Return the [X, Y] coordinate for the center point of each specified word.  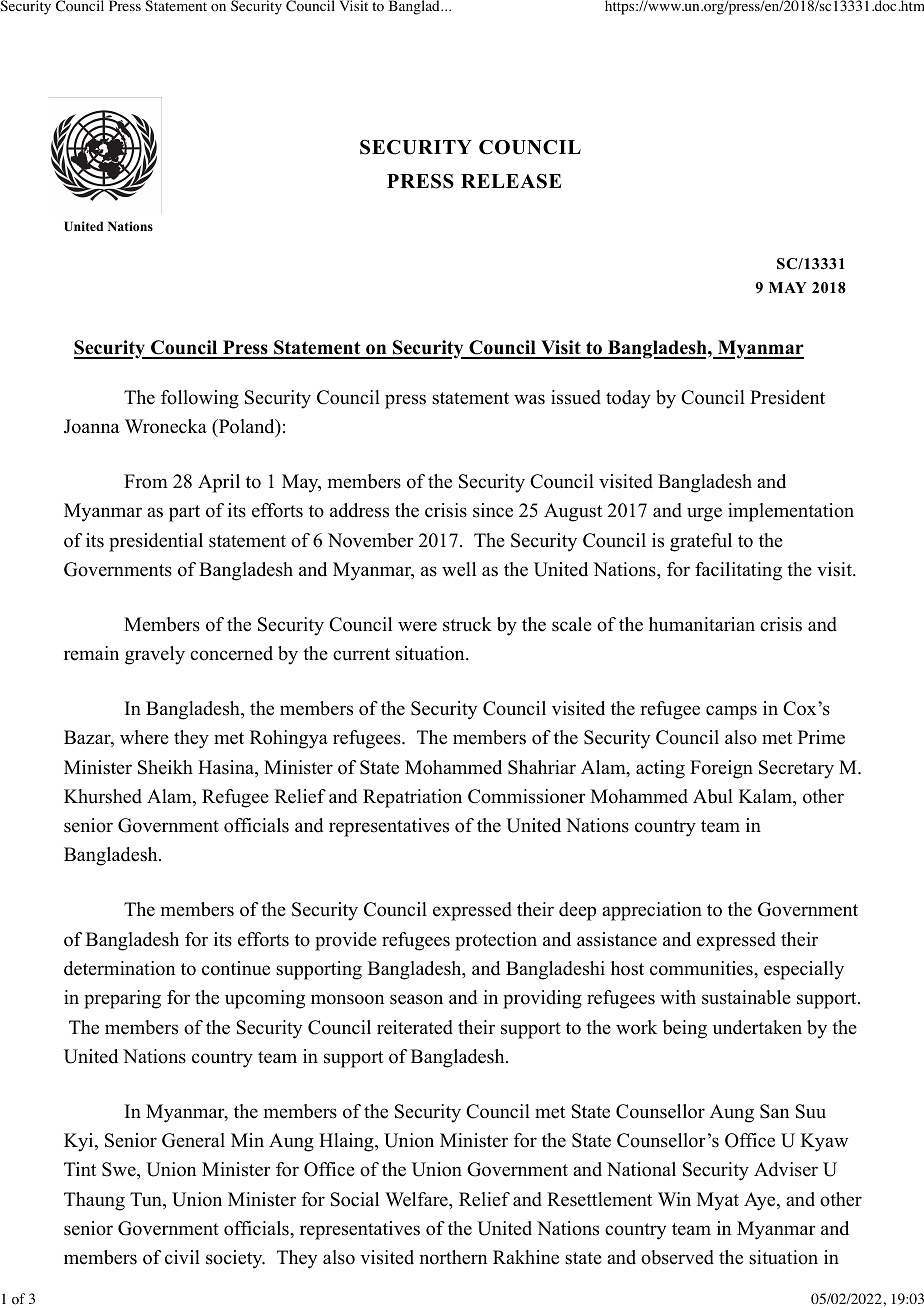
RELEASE [511, 181]
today [628, 399]
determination [119, 968]
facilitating [738, 571]
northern [453, 1257]
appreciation [652, 911]
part [184, 513]
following [200, 399]
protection [496, 941]
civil [182, 1257]
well [459, 569]
